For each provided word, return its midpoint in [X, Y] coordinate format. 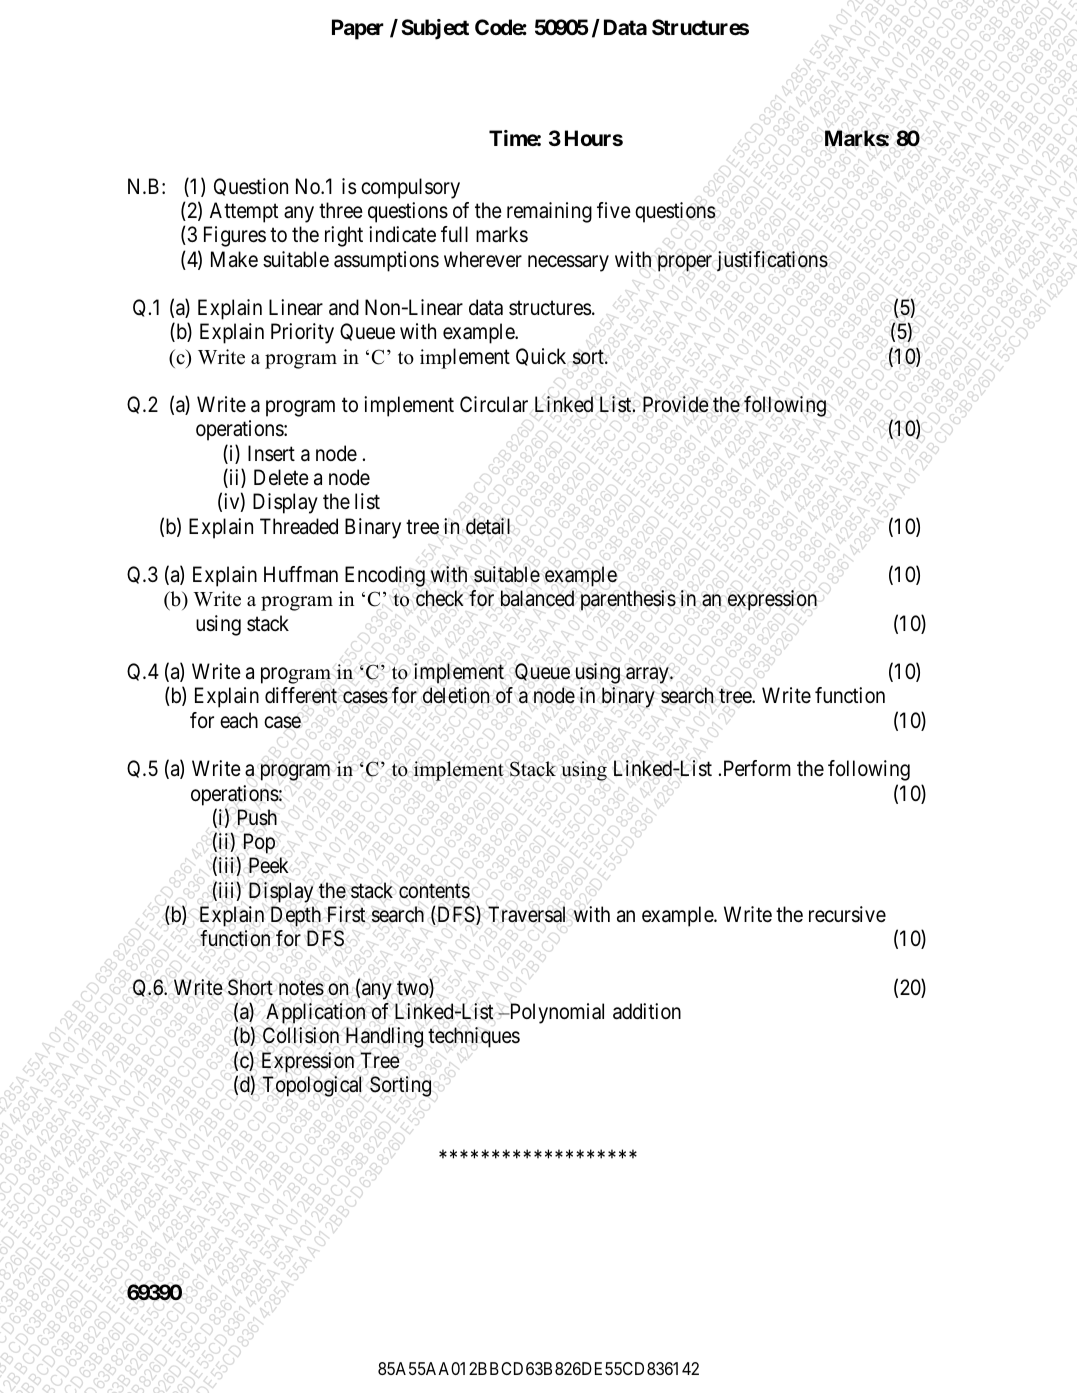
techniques [474, 1037]
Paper [358, 29]
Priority [302, 333]
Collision [301, 1035]
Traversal [526, 914]
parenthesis [628, 600]
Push [257, 817]
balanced [537, 598]
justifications [772, 261]
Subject [435, 29]
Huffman [301, 574]
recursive [847, 914]
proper [685, 263]
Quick [541, 357]
